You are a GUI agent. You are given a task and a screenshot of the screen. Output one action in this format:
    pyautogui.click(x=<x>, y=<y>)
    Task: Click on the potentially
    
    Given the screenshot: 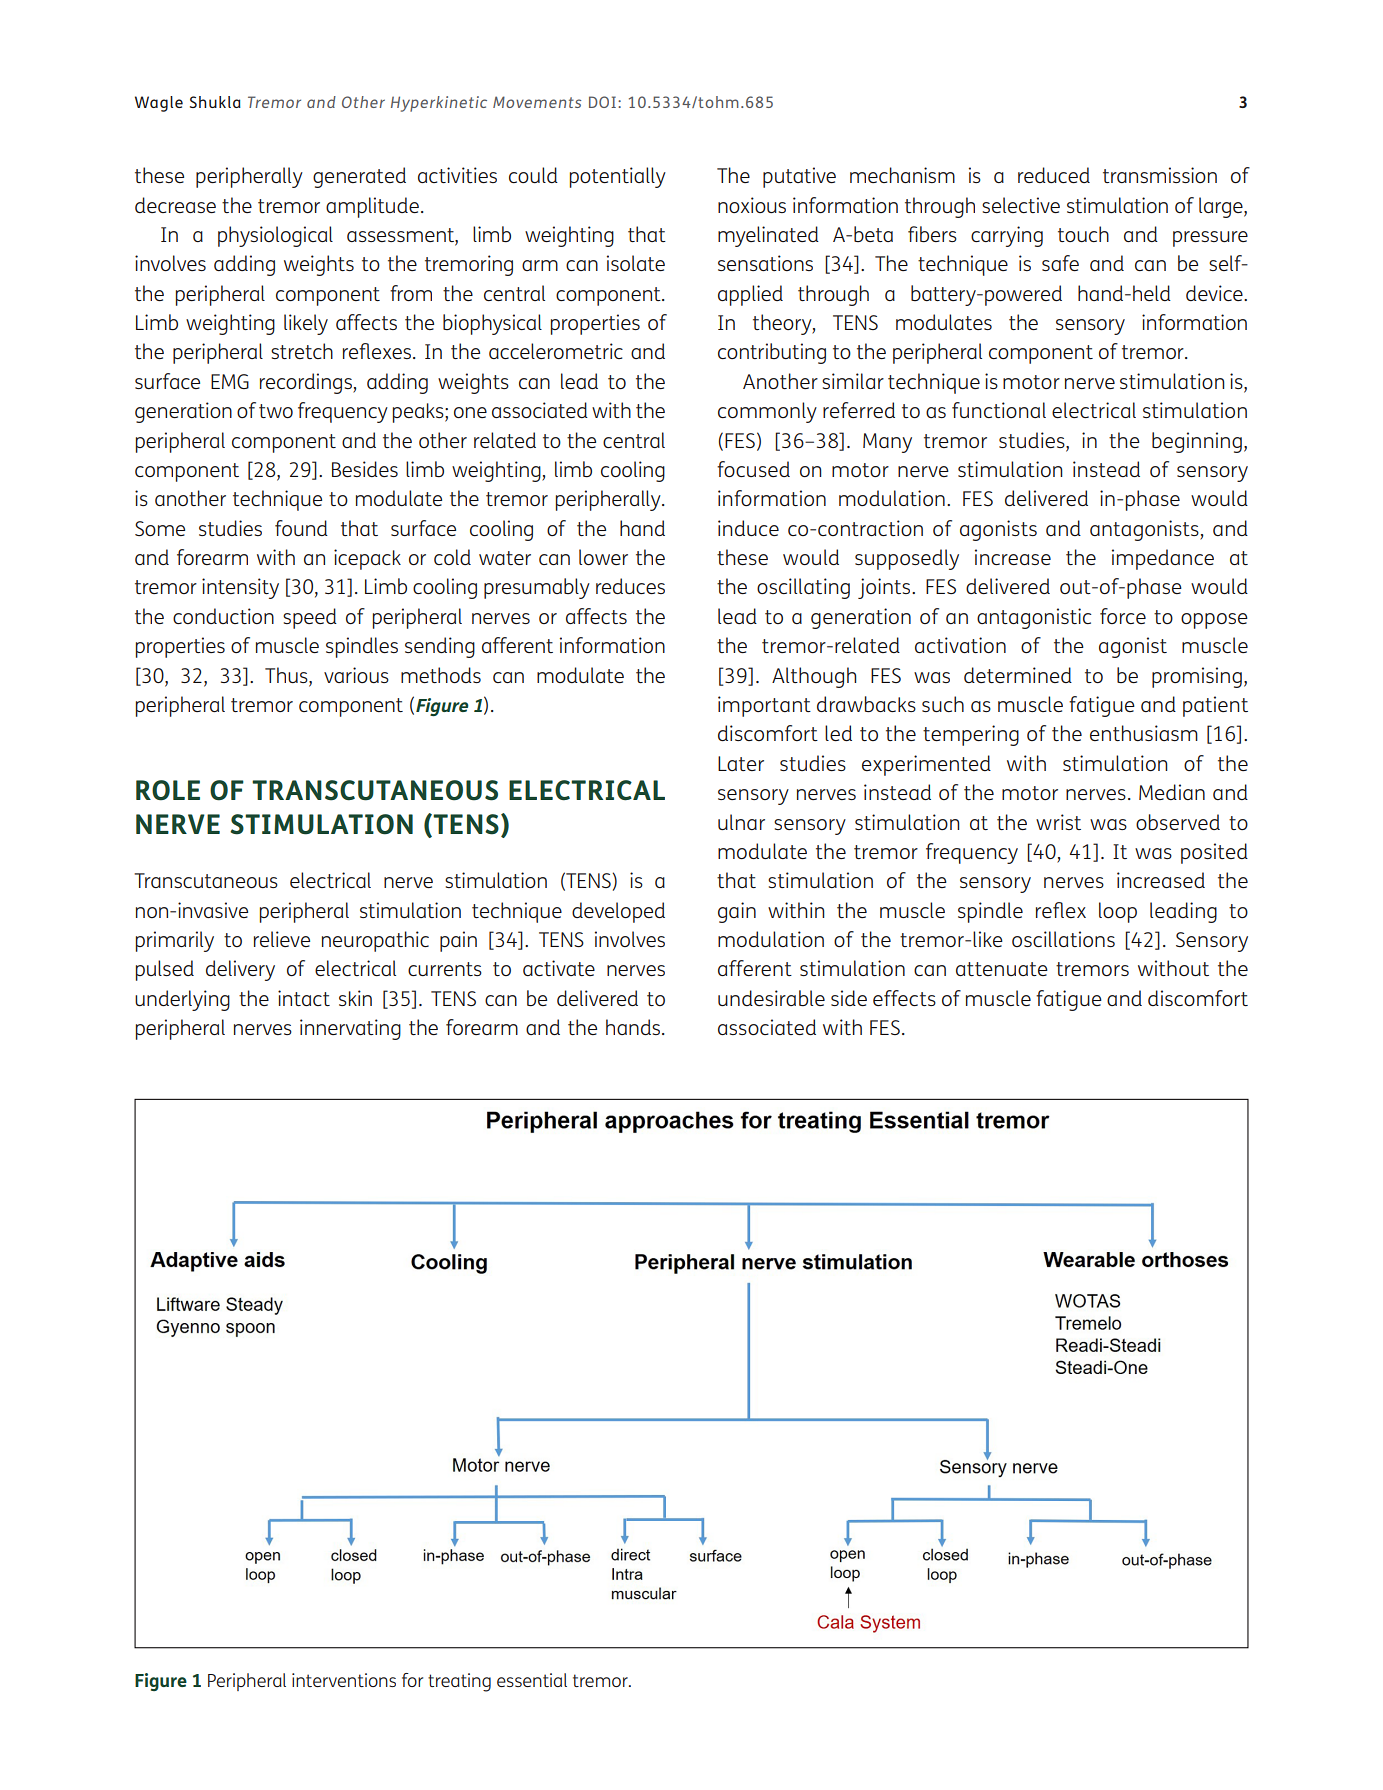 What is the action you would take?
    pyautogui.click(x=618, y=177)
